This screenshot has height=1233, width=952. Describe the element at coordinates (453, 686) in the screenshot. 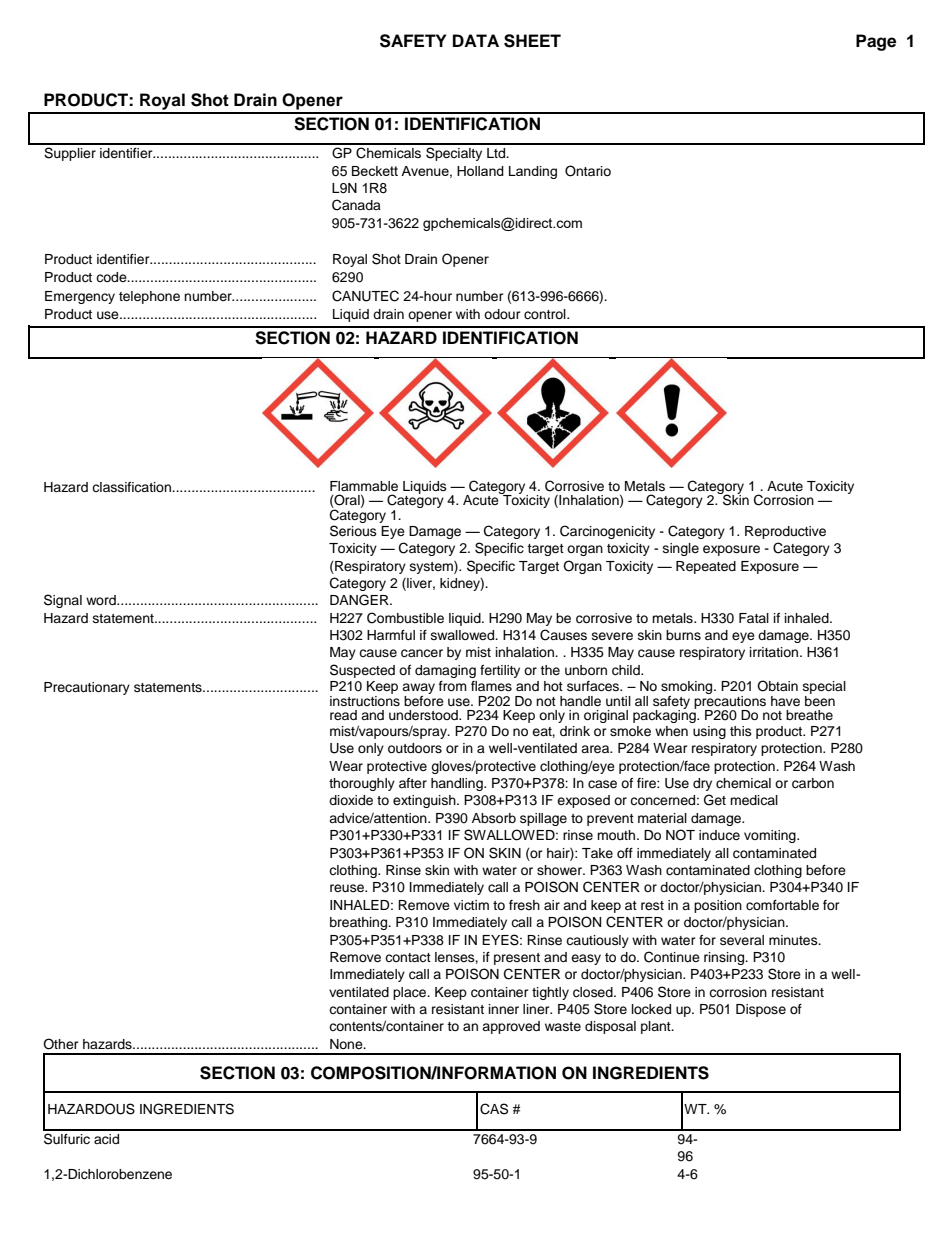

I see `from` at that location.
